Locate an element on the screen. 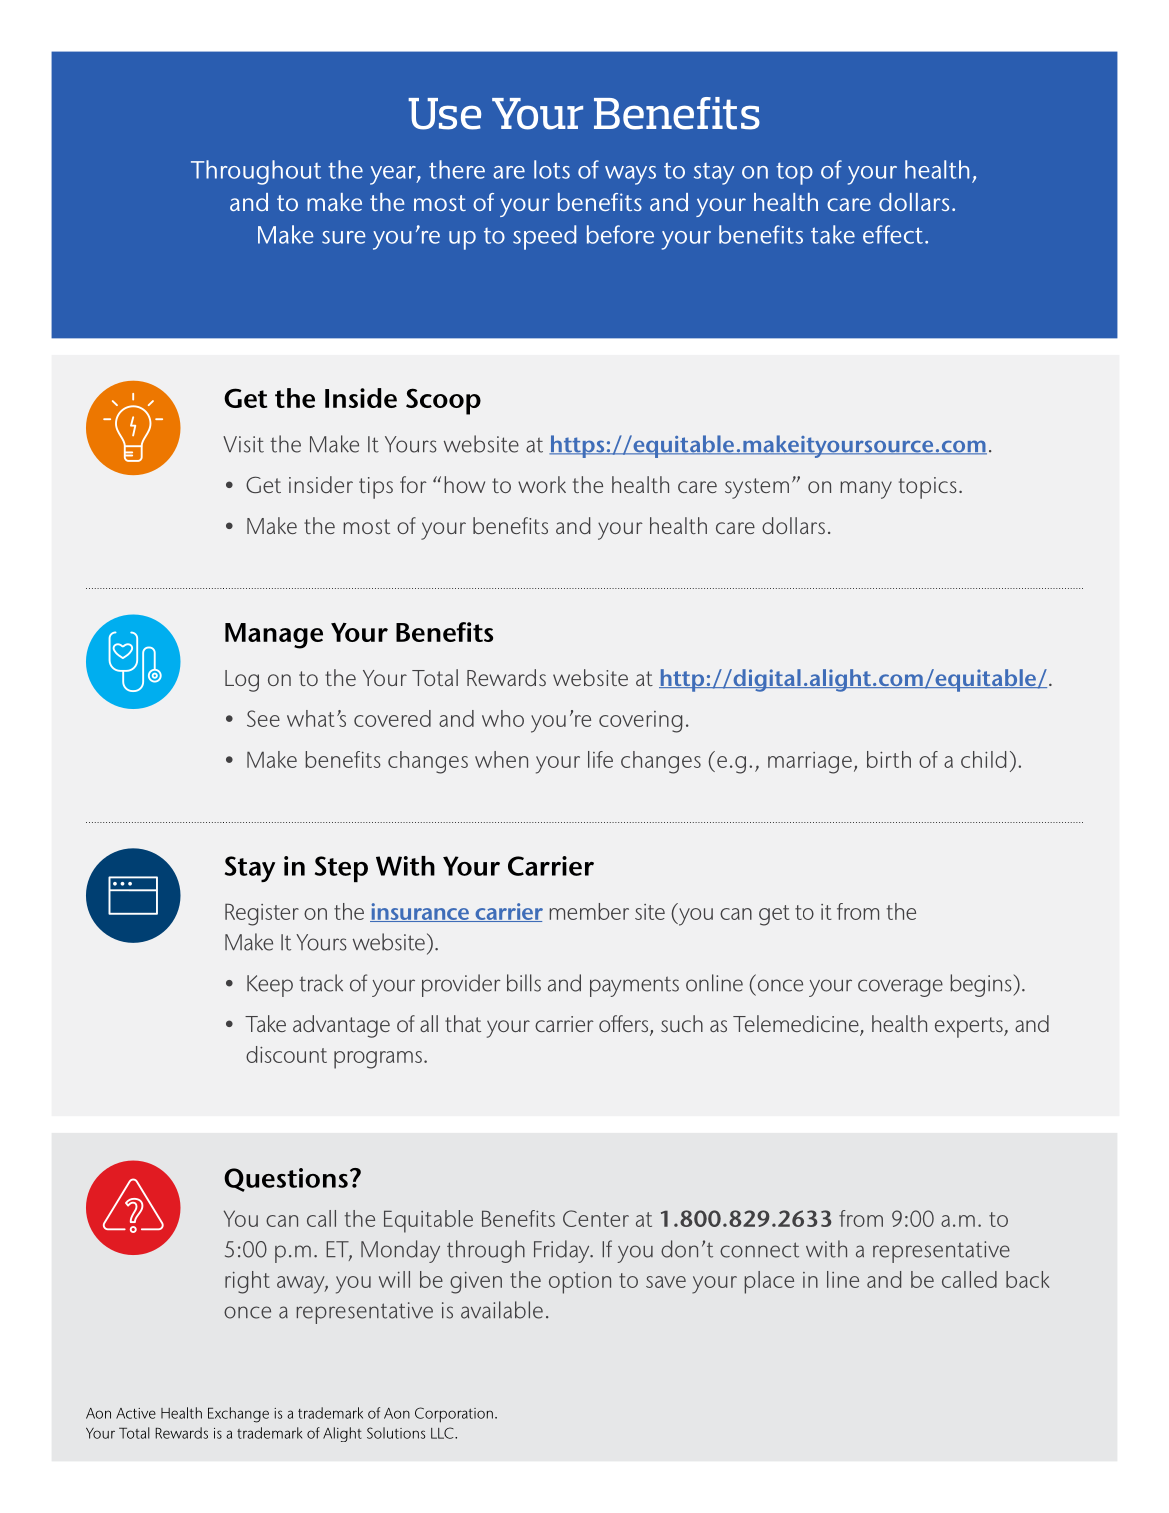  coverage is located at coordinates (900, 988).
